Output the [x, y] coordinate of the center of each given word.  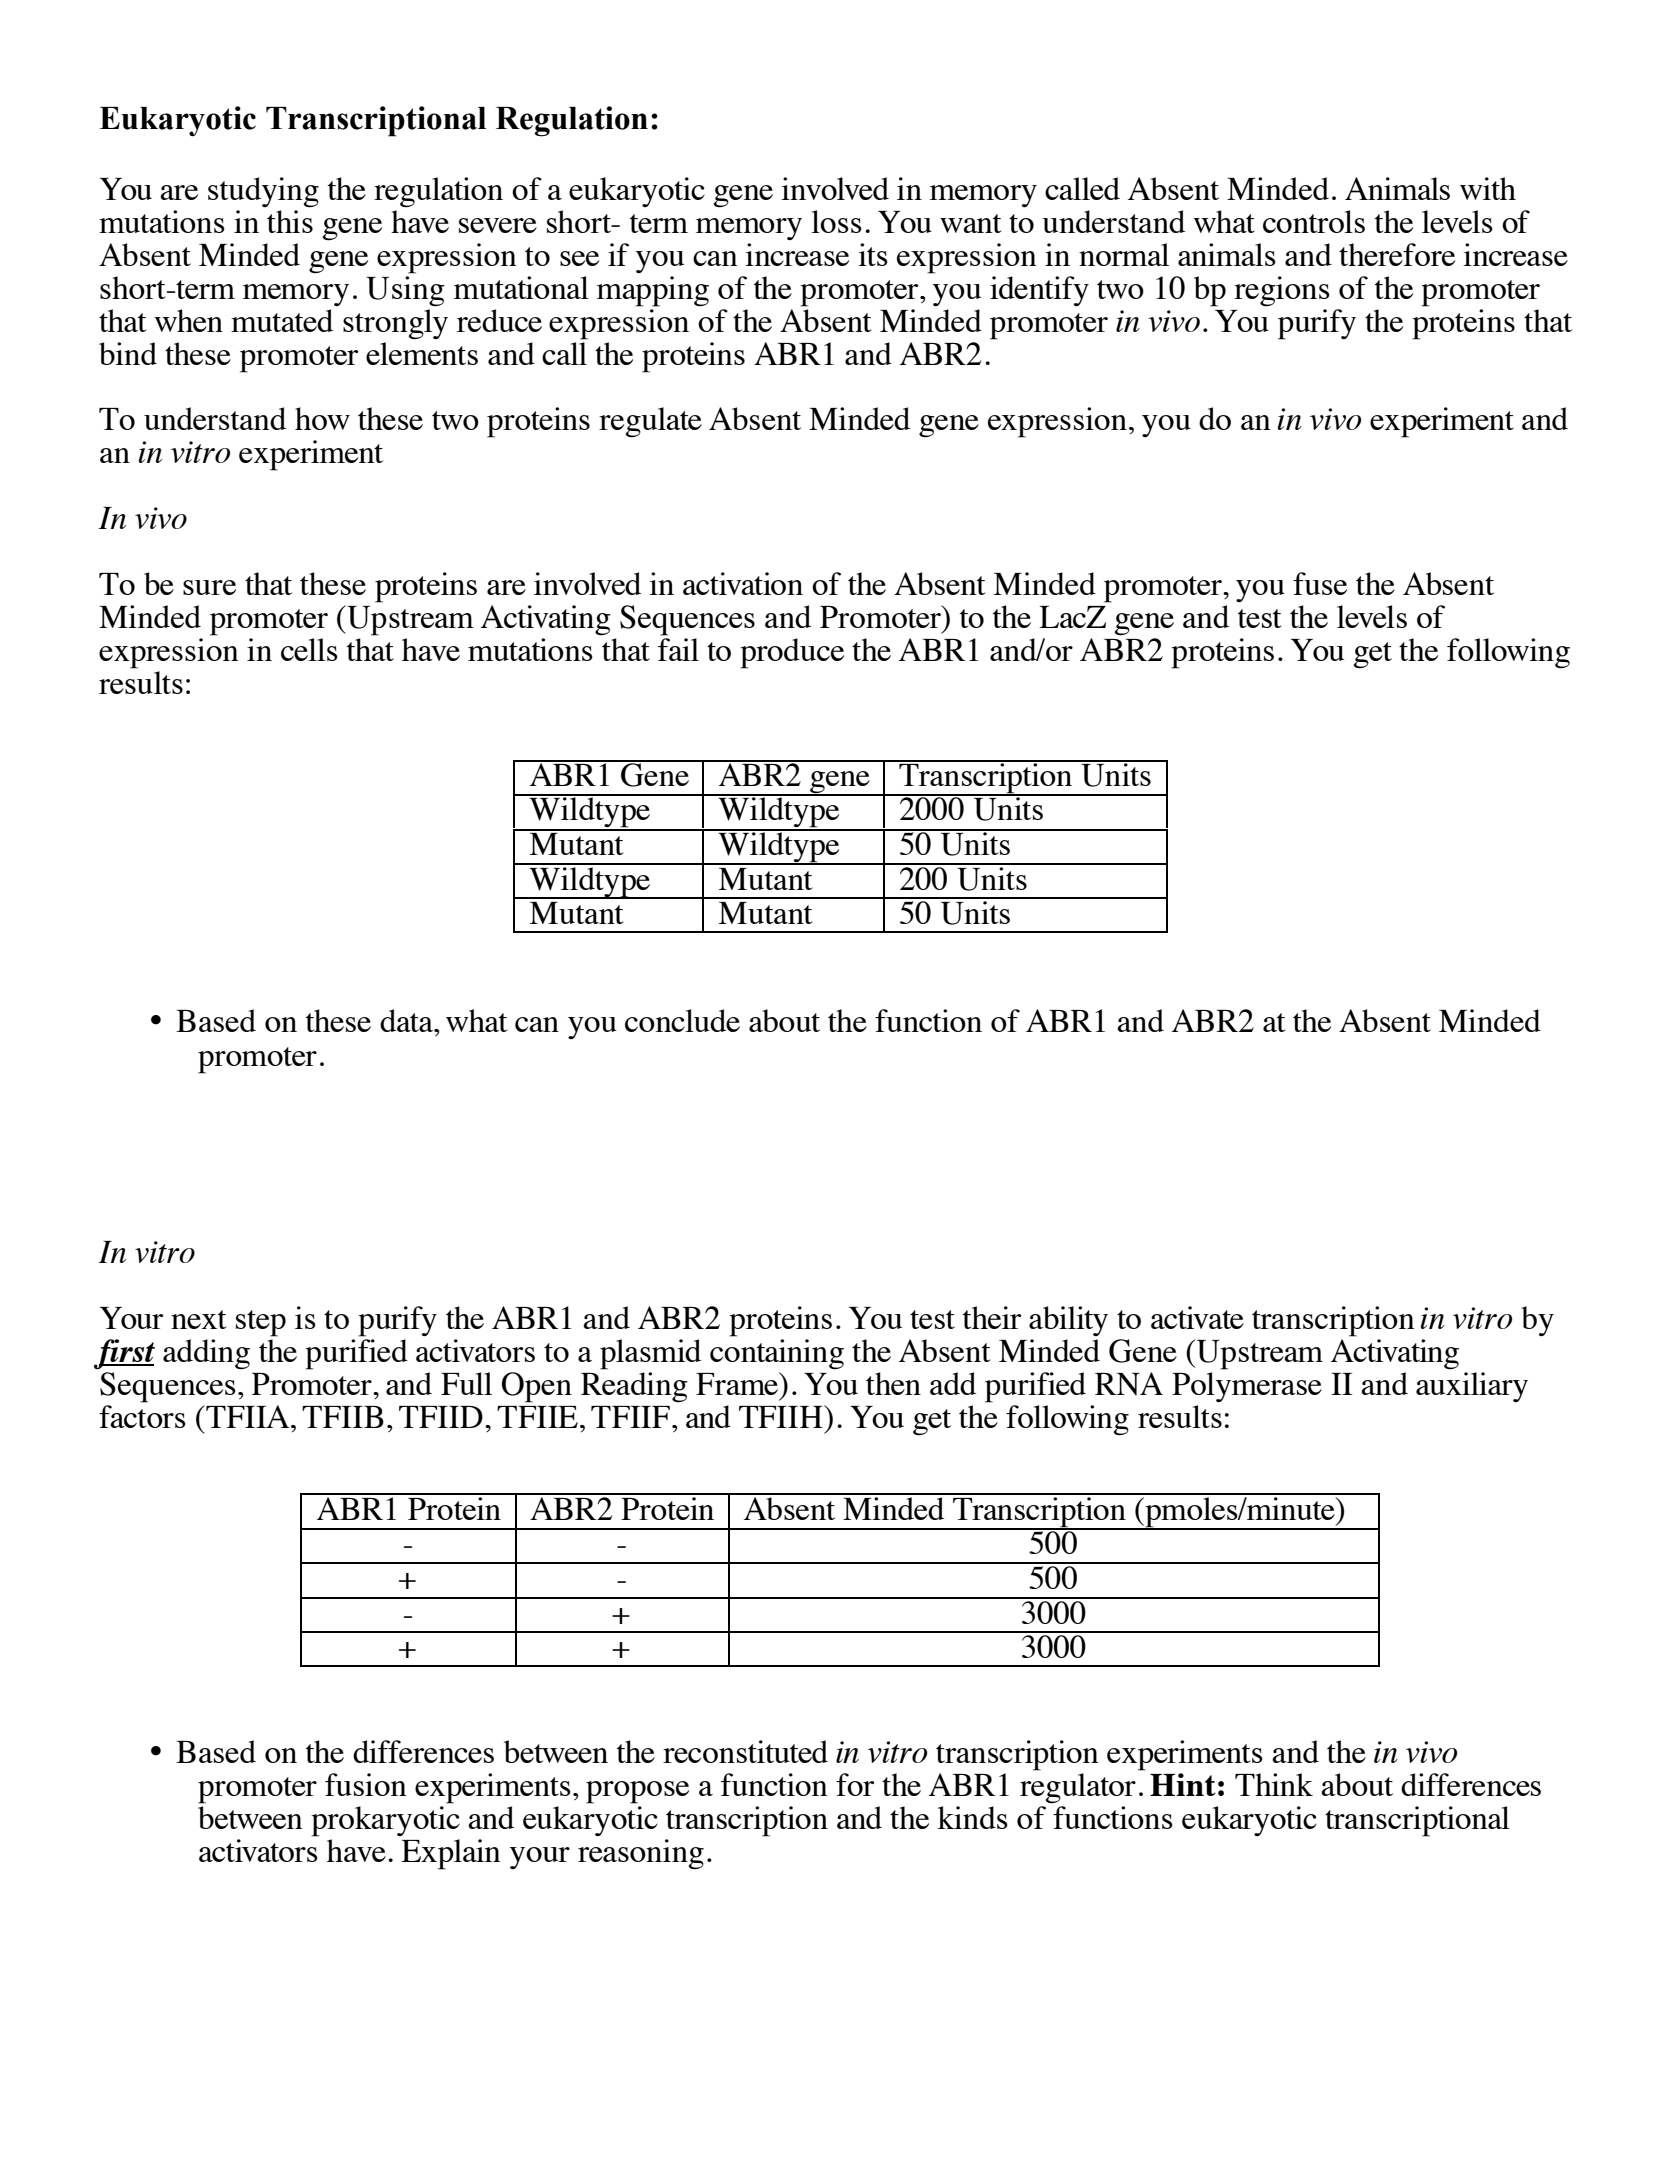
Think [1274, 1784]
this [290, 221]
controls [1314, 221]
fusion [366, 1784]
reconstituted [745, 1751]
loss [836, 221]
